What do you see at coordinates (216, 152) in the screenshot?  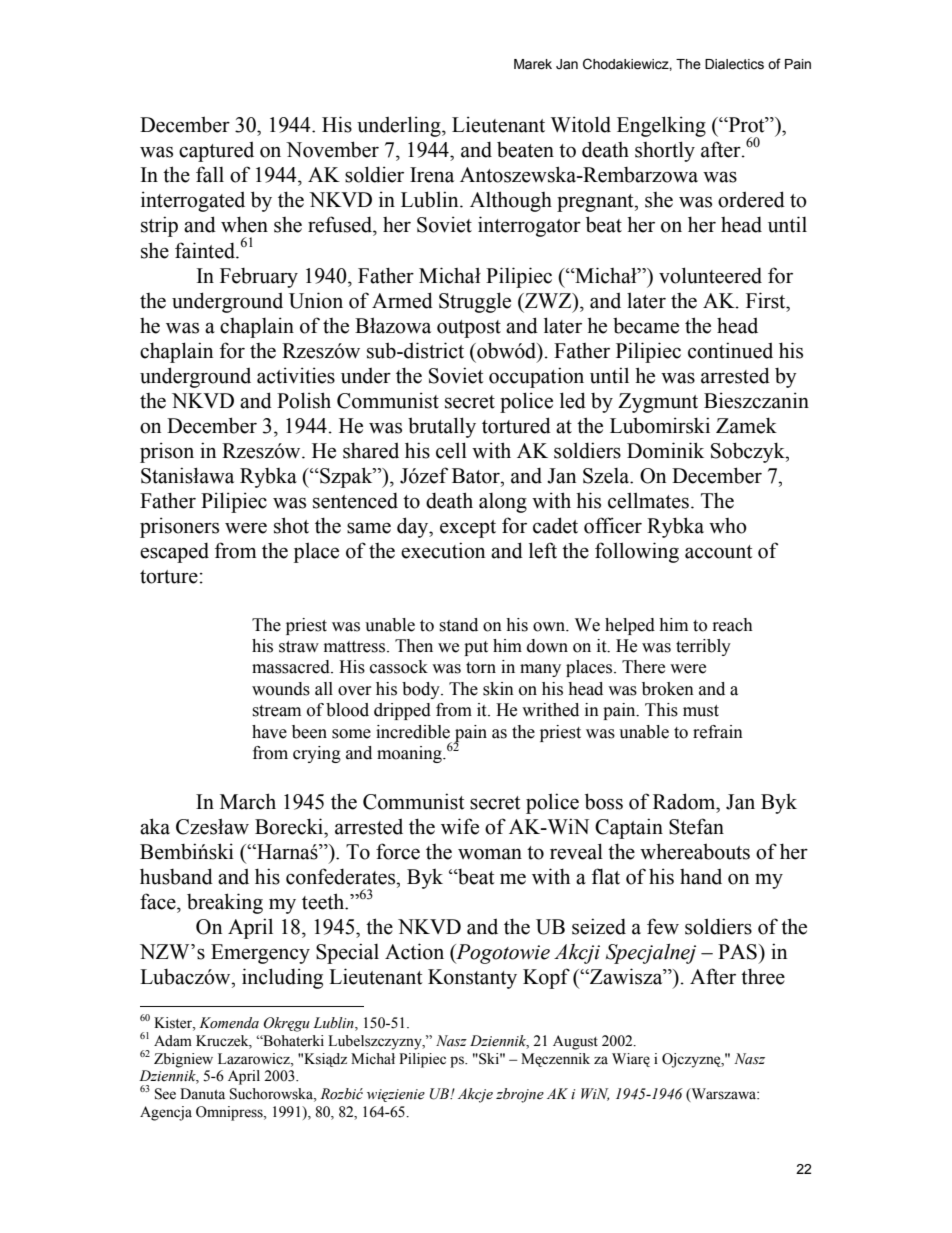 I see `captured` at bounding box center [216, 152].
